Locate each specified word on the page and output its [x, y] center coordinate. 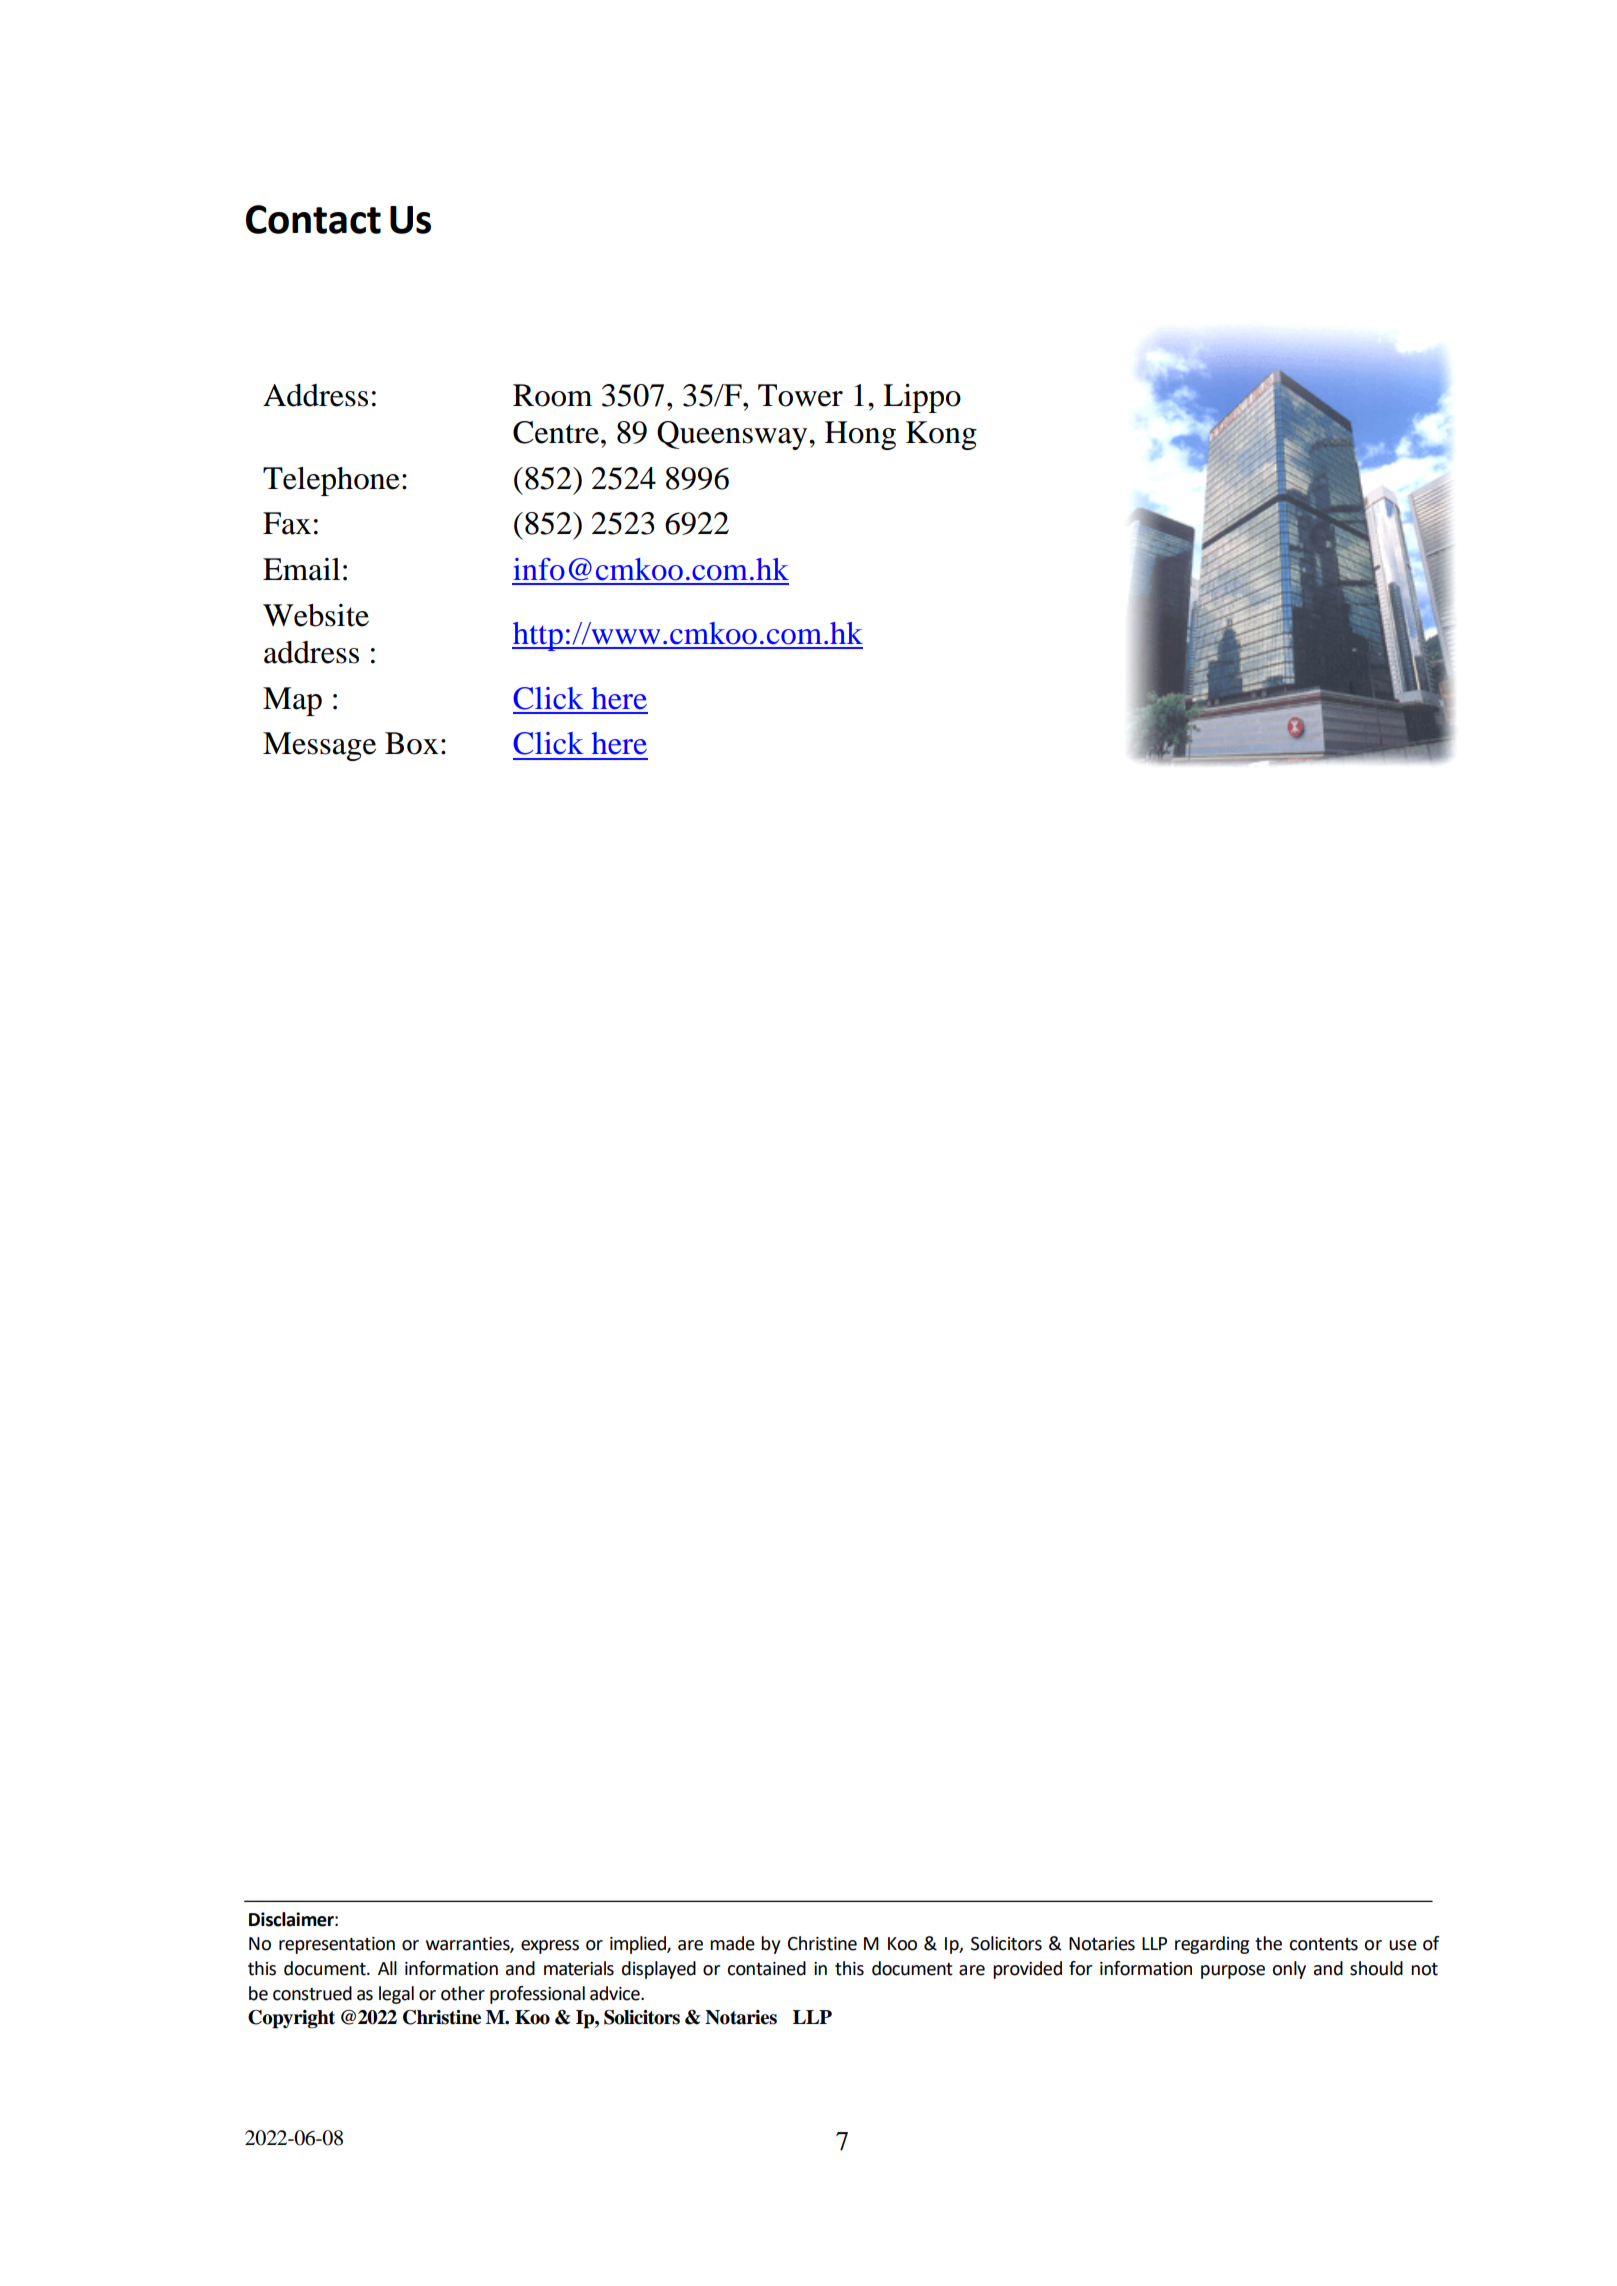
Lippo [922, 398]
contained [766, 1968]
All [387, 1968]
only [1289, 1970]
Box [411, 743]
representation [337, 1945]
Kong [941, 435]
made [732, 1943]
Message [319, 746]
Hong [860, 435]
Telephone [331, 481]
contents [1323, 1944]
